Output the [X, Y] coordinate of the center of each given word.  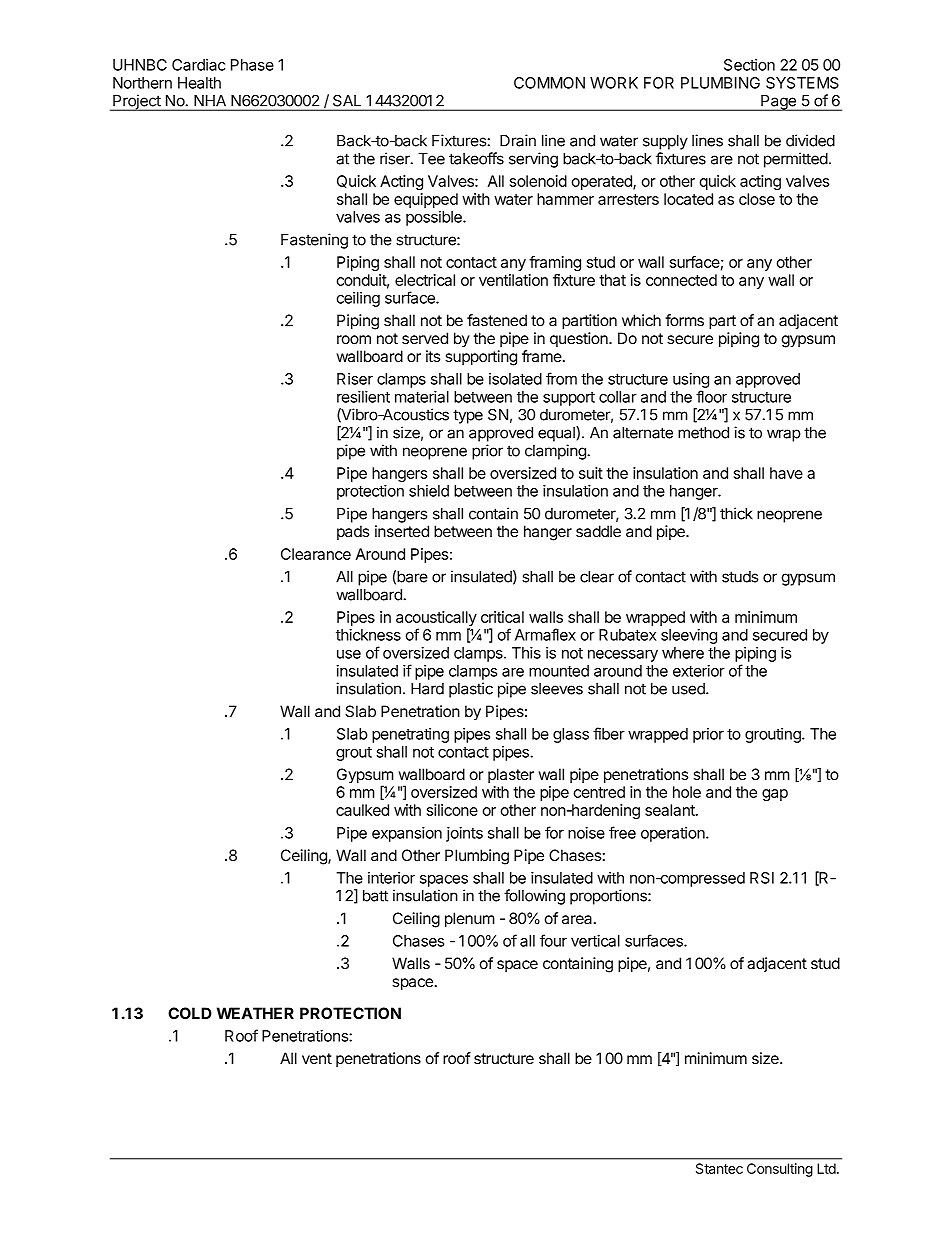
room [354, 339]
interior [391, 878]
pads [353, 532]
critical [502, 617]
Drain [518, 140]
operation [674, 834]
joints [464, 834]
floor [711, 396]
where [683, 653]
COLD [190, 1013]
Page [778, 103]
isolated [515, 379]
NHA [210, 100]
